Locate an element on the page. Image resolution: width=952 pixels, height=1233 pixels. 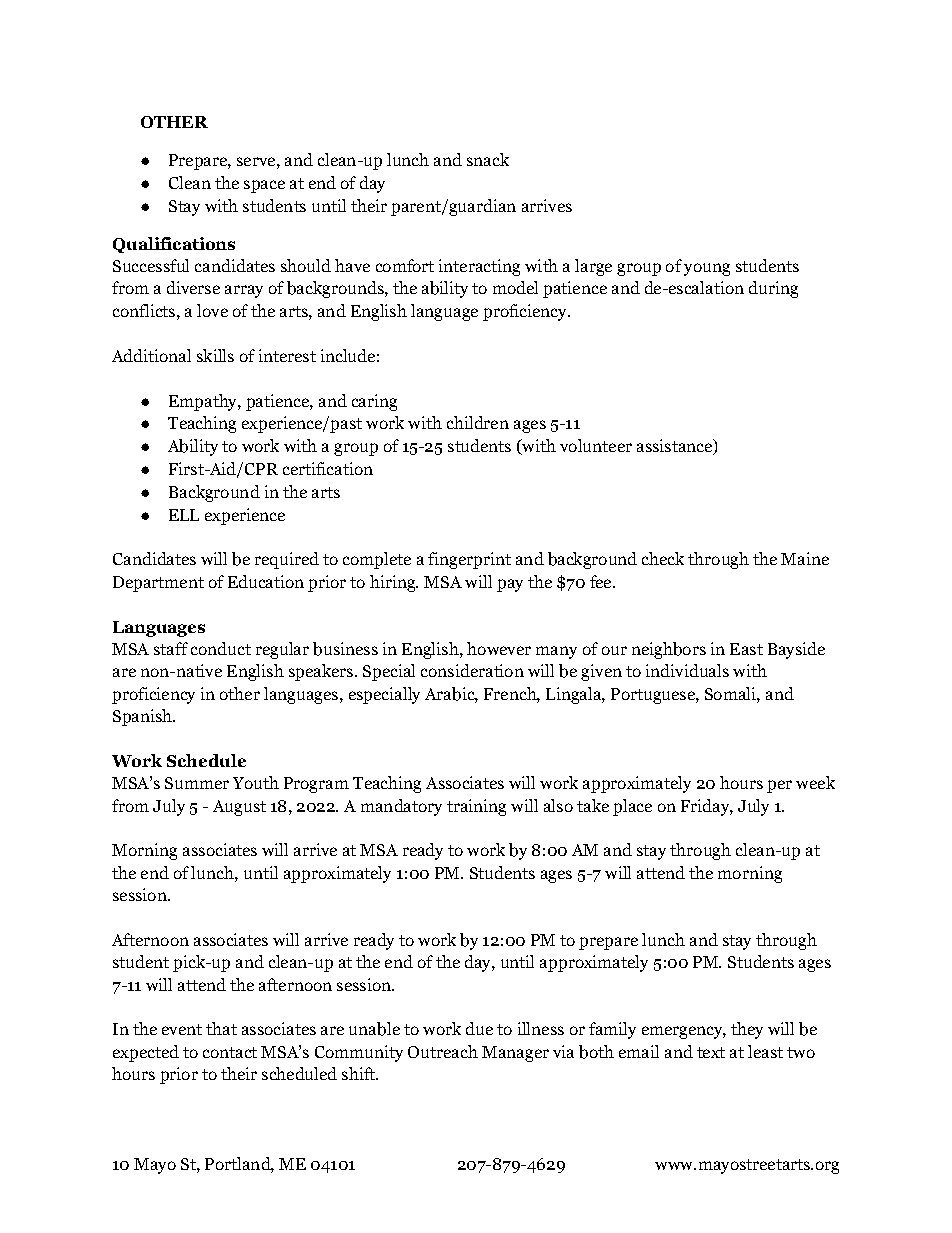
assistance is located at coordinates (676, 447).
